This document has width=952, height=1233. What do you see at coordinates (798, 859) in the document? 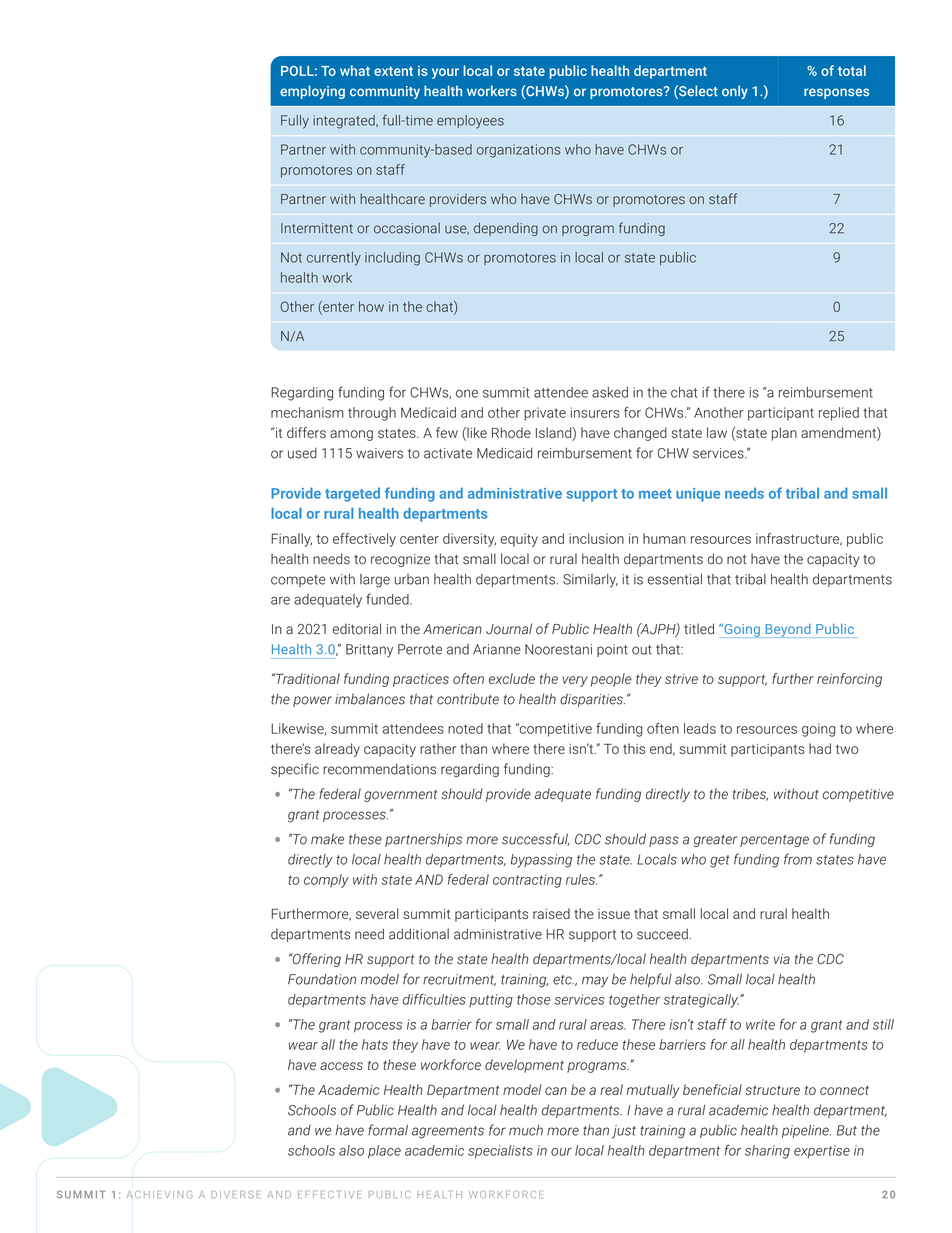
I see `from` at bounding box center [798, 859].
